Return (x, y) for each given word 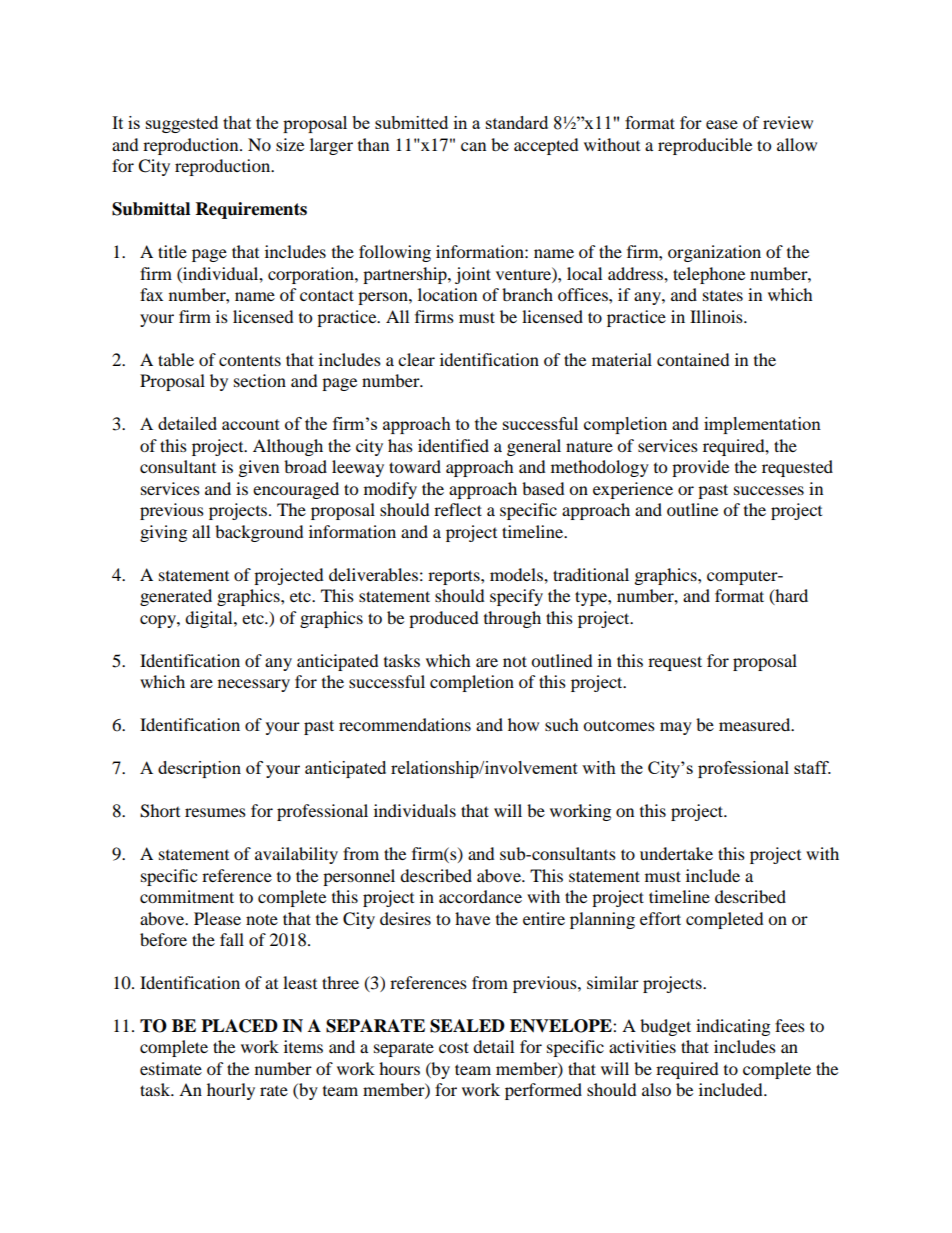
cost (454, 1047)
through (512, 619)
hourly (231, 1091)
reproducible (705, 146)
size (290, 144)
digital (210, 619)
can (473, 146)
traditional (591, 574)
